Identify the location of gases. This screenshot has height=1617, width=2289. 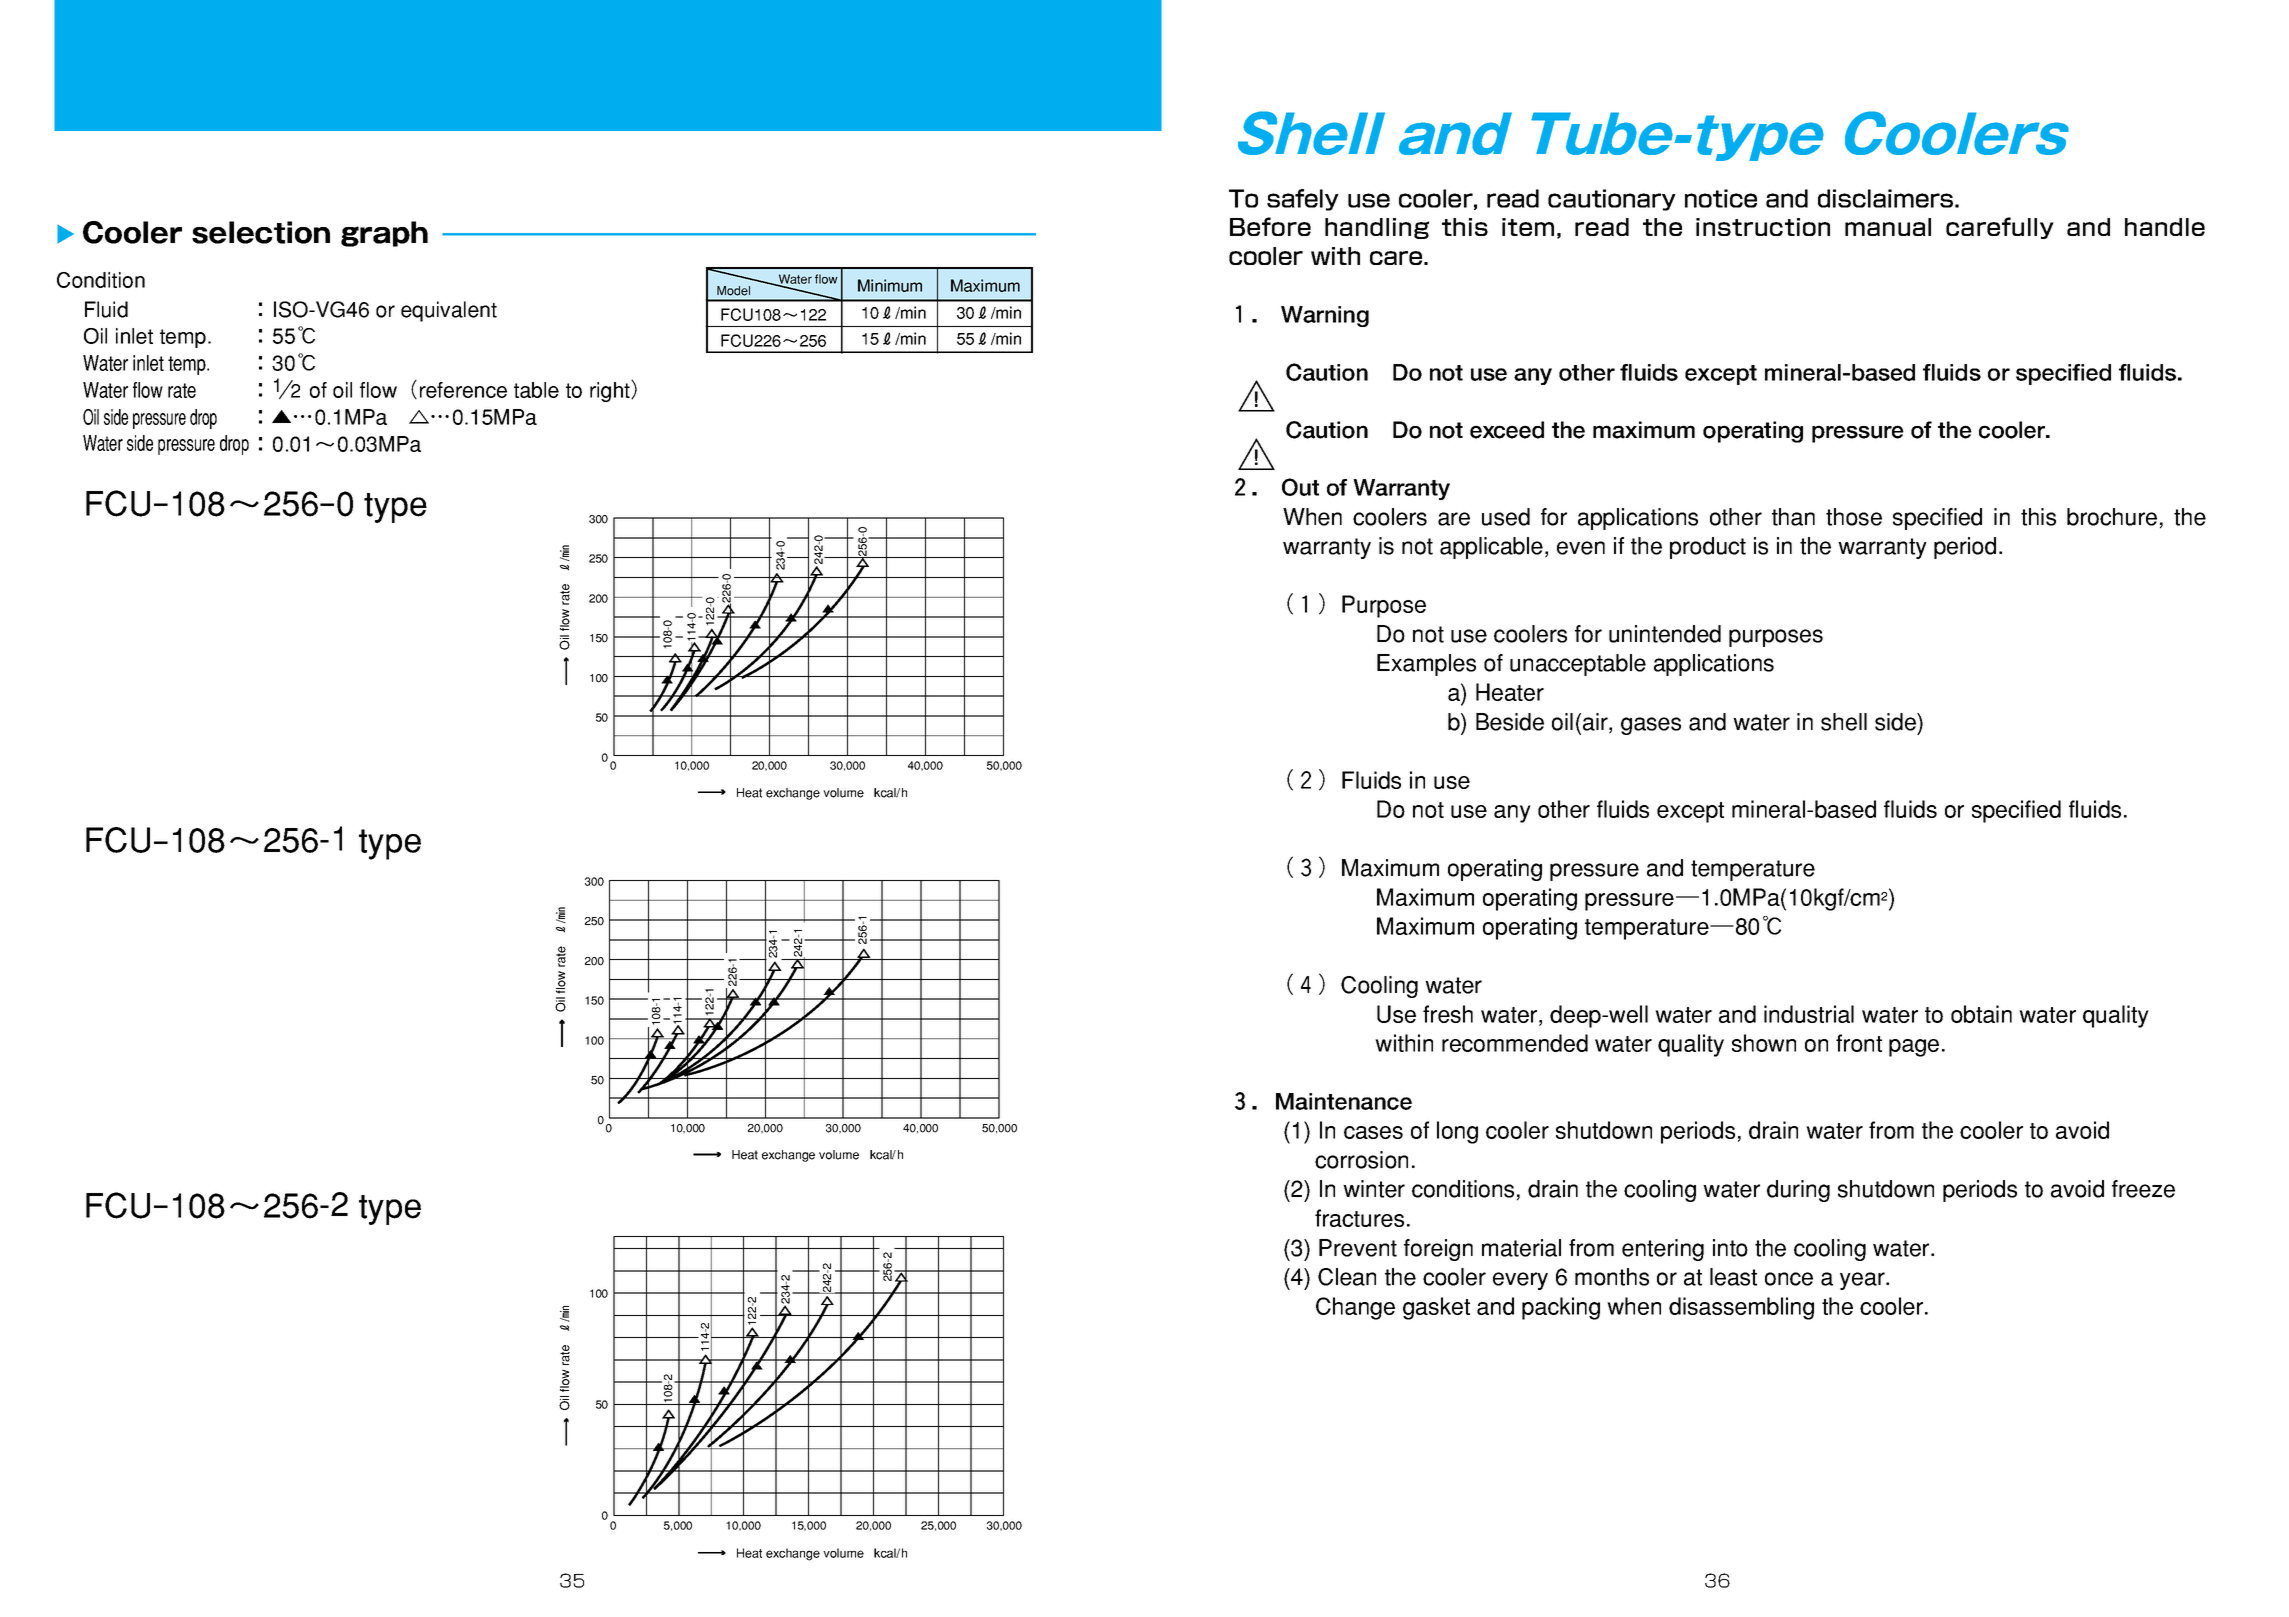
(1651, 726).
